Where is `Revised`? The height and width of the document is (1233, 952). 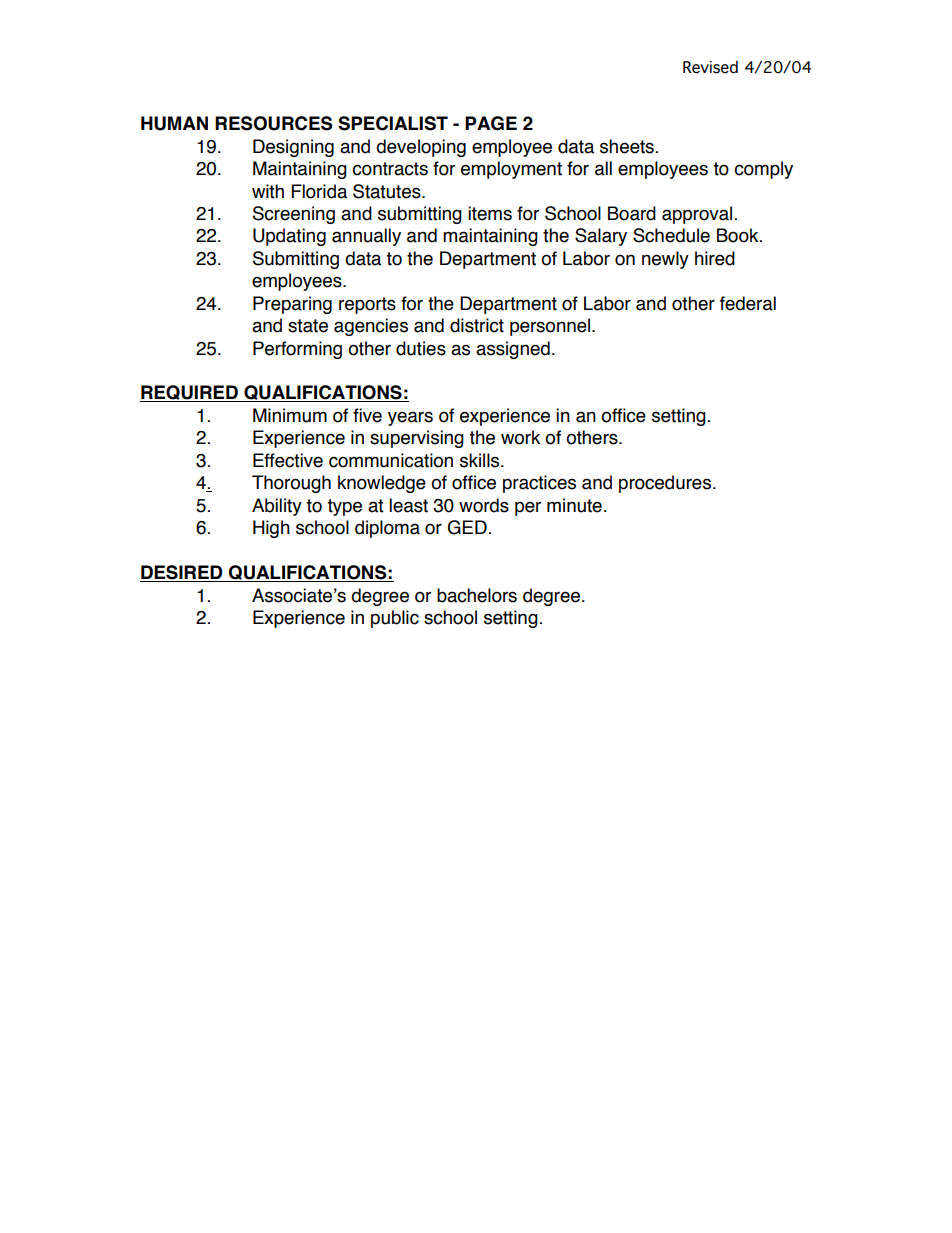 Revised is located at coordinates (710, 67).
